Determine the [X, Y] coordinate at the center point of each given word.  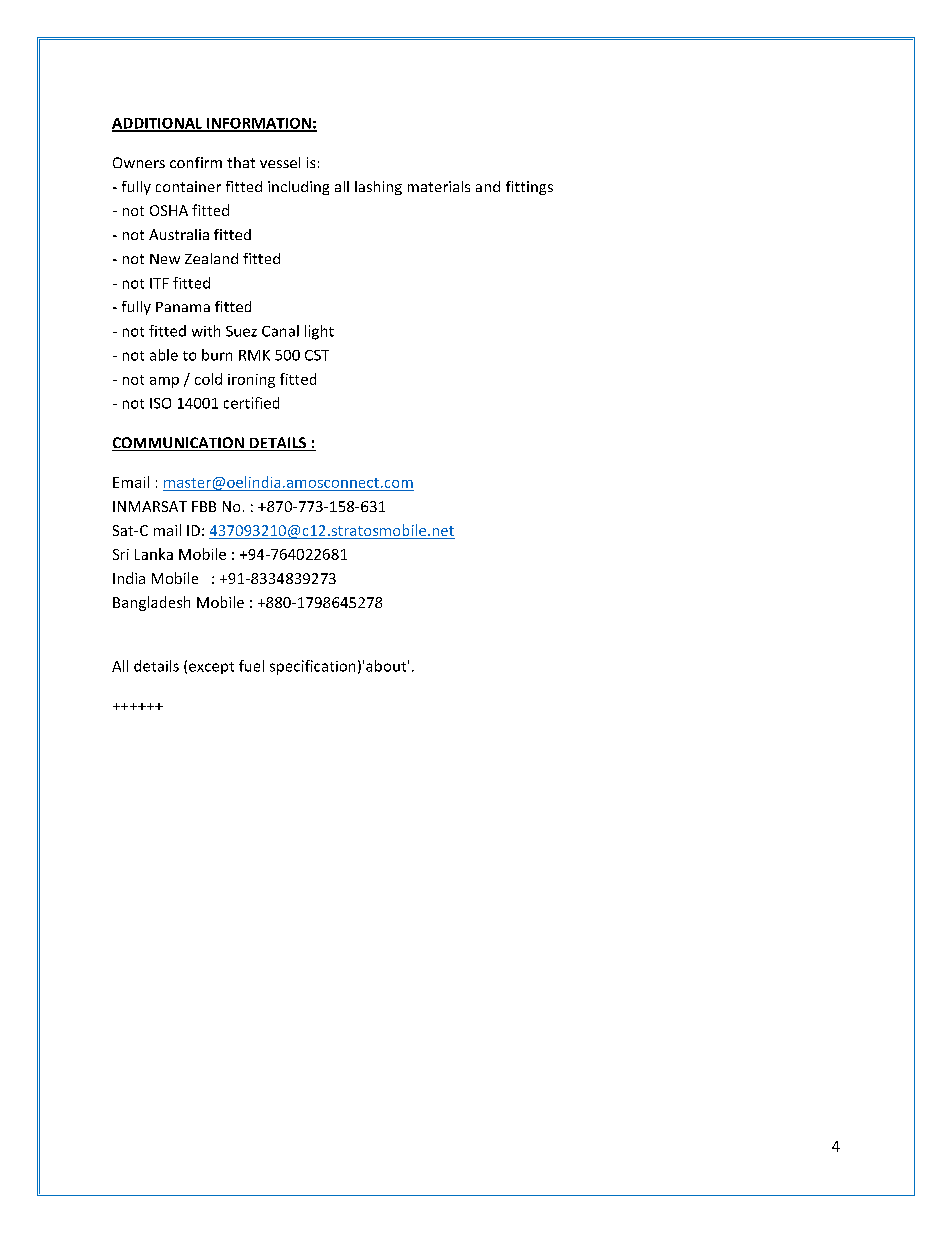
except [211, 668]
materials [439, 186]
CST [317, 355]
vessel [280, 162]
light [319, 332]
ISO [160, 403]
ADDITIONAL [158, 124]
